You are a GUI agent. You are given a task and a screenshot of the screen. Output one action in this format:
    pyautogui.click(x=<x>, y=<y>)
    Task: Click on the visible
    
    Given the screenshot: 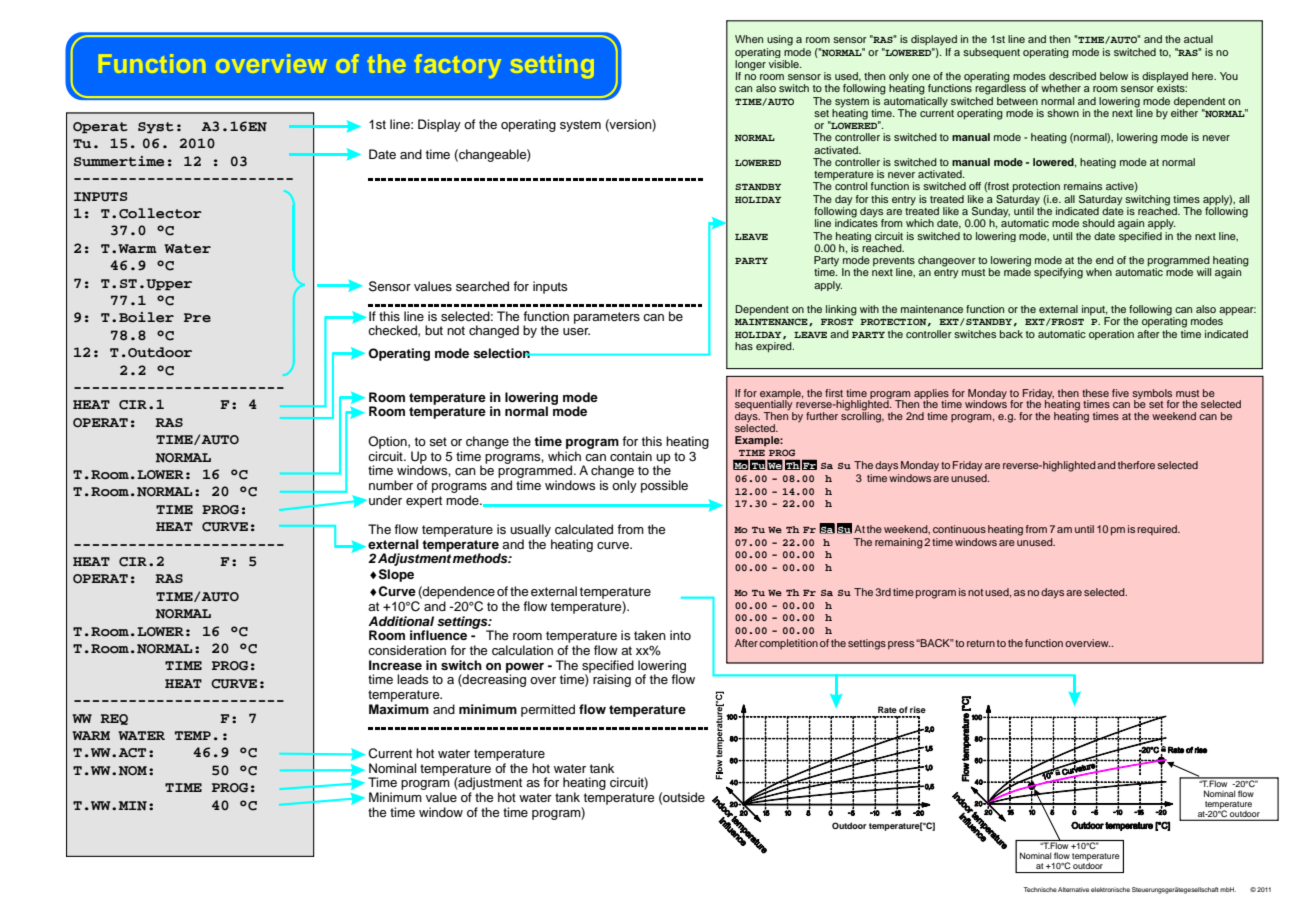 What is the action you would take?
    pyautogui.click(x=785, y=64)
